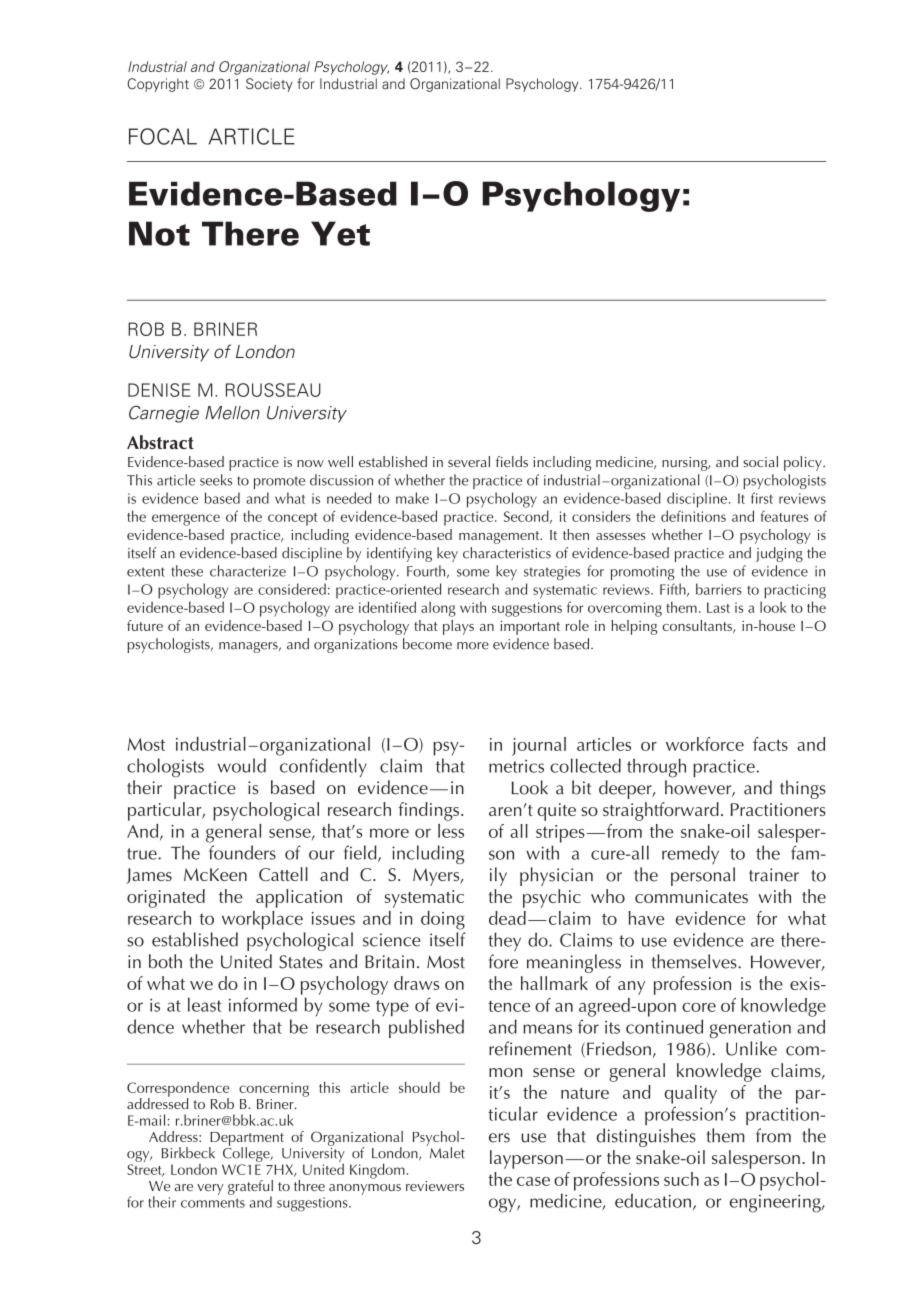 This screenshot has width=922, height=1316. I want to click on consultants, so click(698, 626).
